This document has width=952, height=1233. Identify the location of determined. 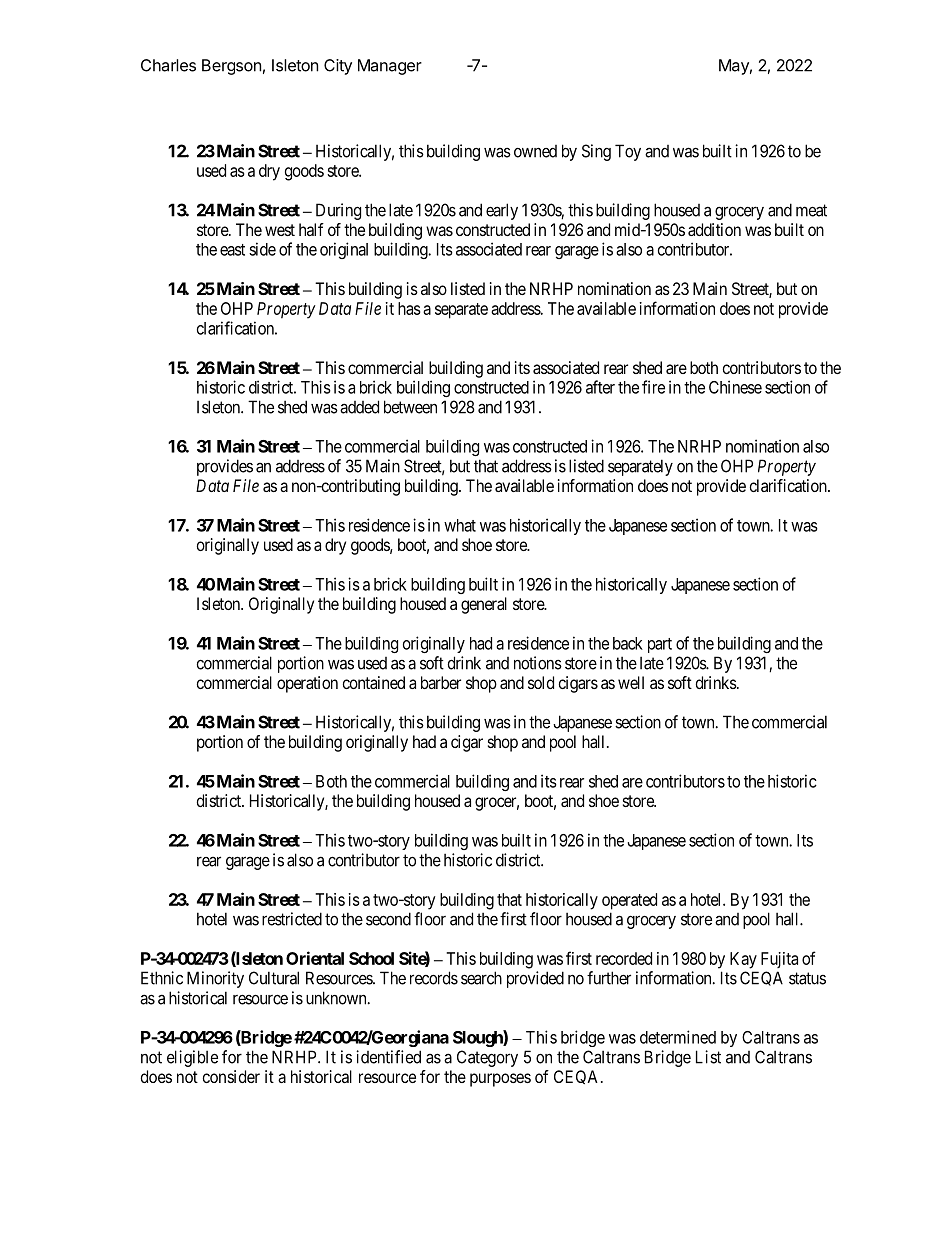
(678, 1037).
